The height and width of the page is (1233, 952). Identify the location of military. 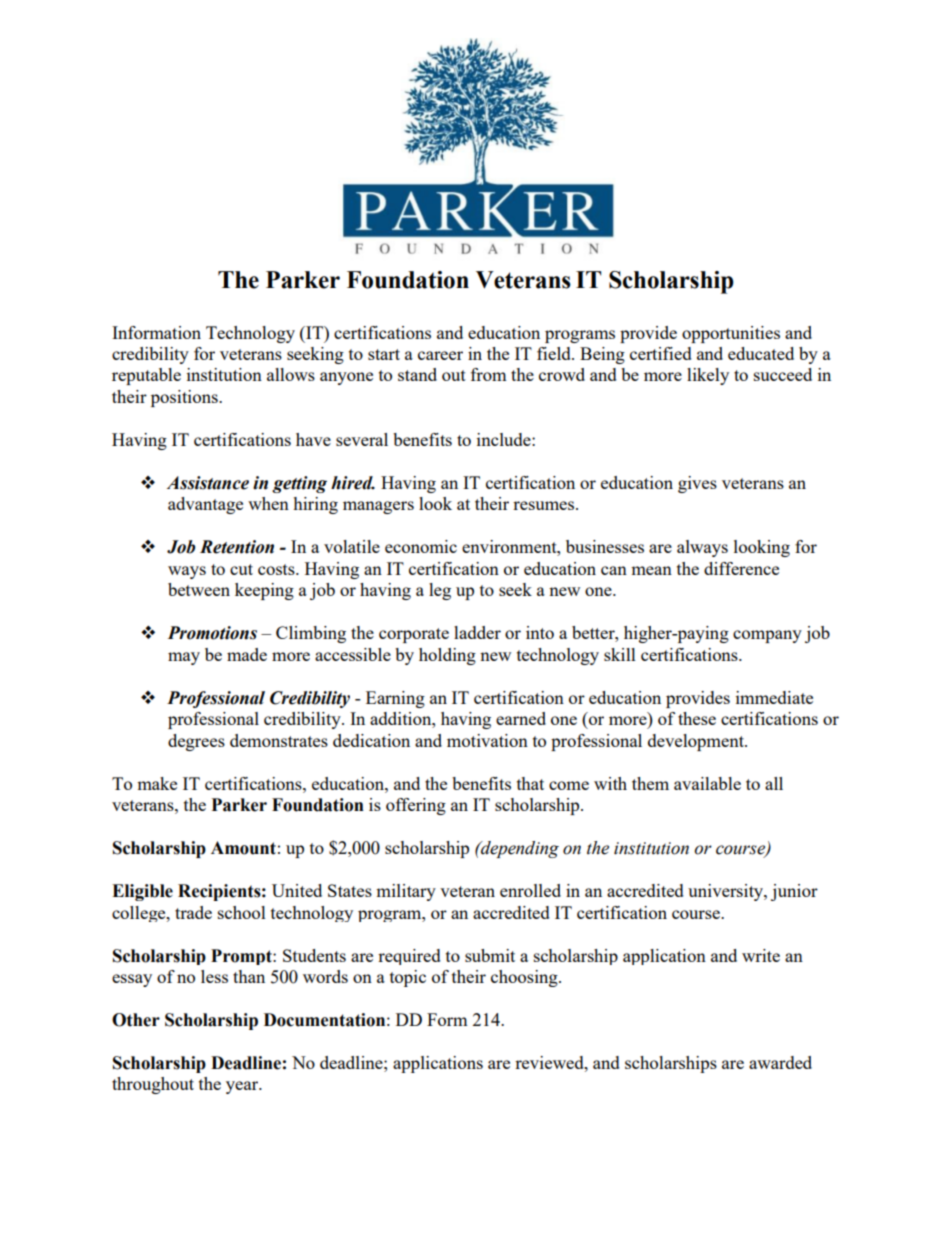
(406, 892).
